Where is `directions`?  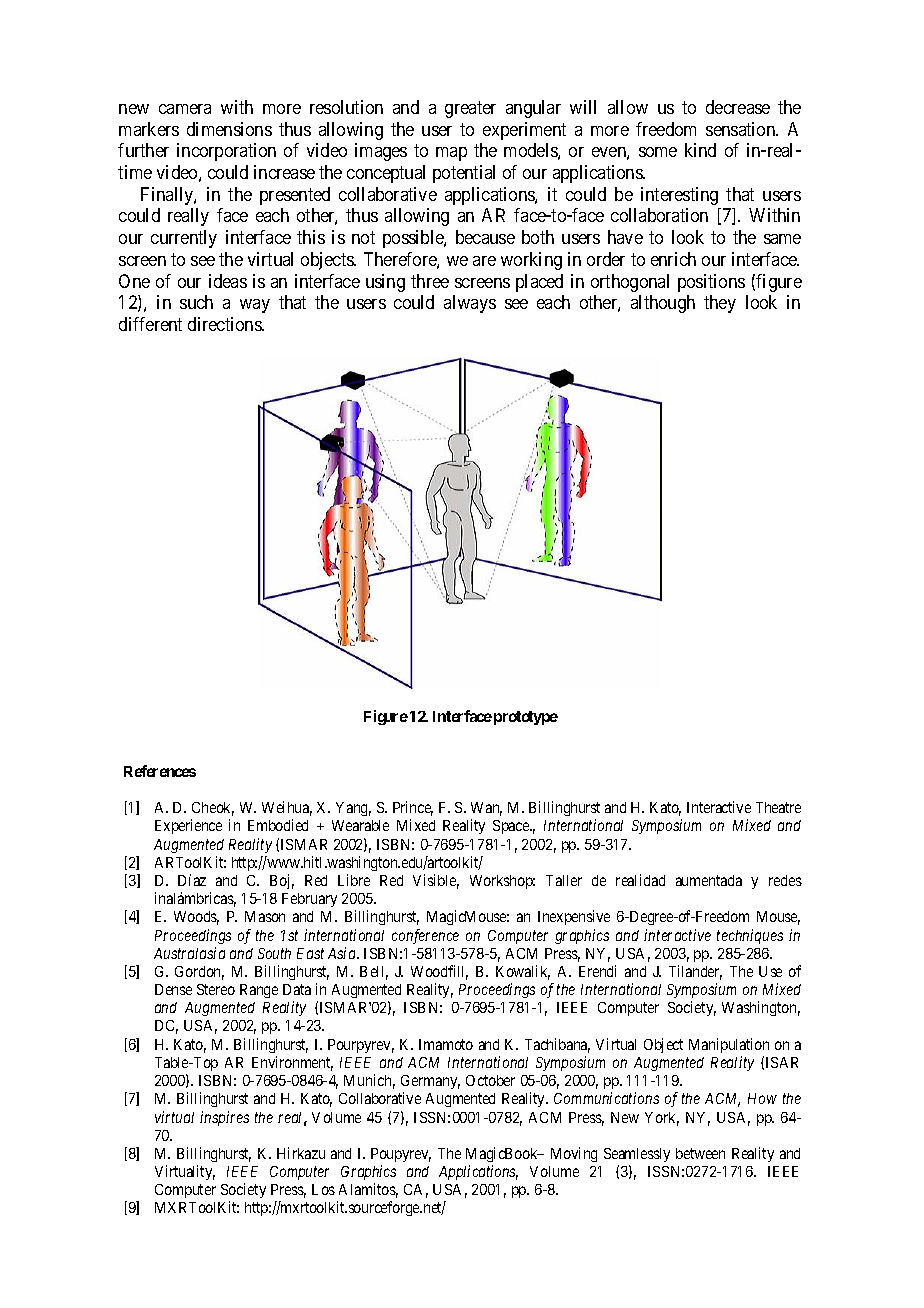 directions is located at coordinates (225, 324).
